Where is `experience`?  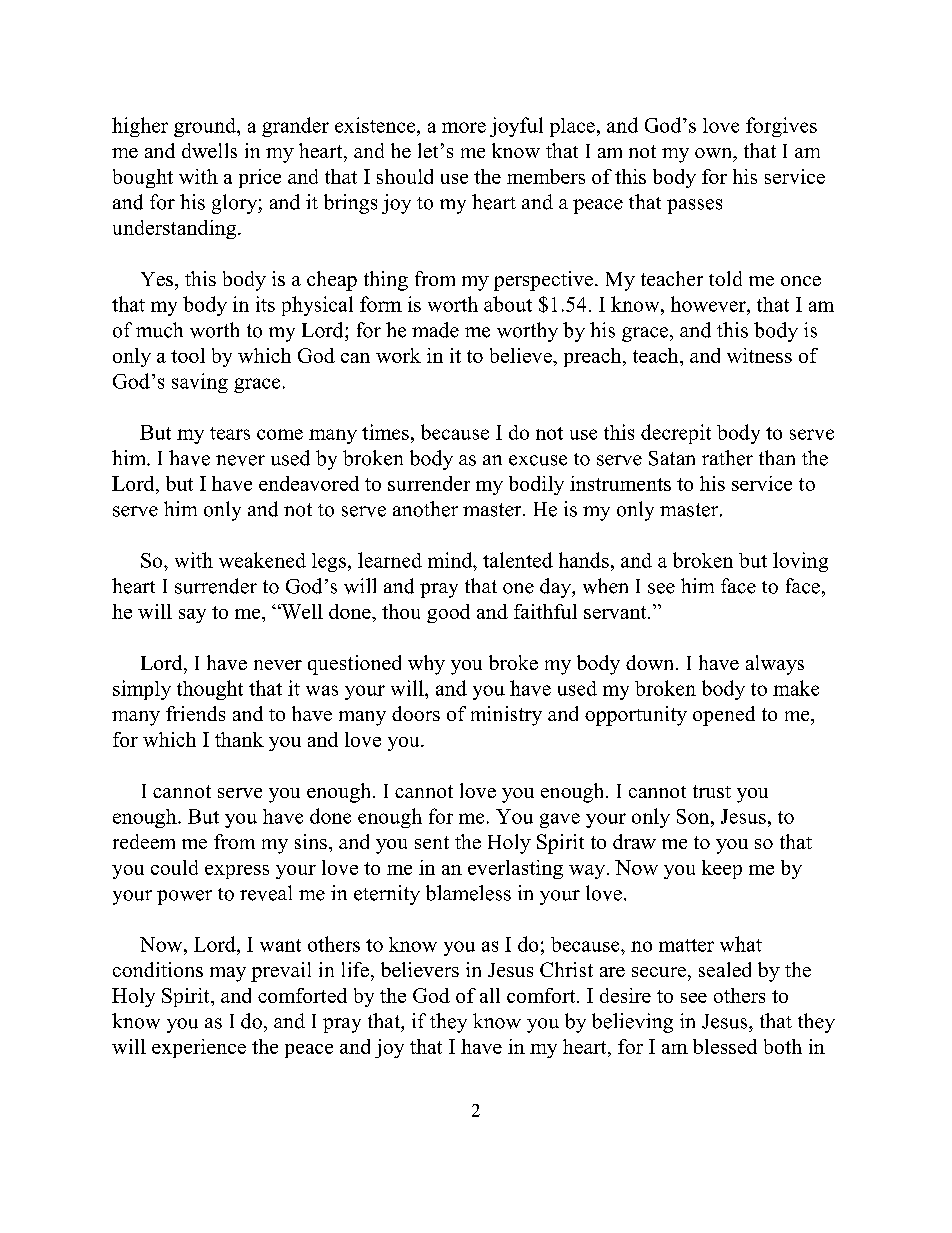
experience is located at coordinates (199, 1048).
